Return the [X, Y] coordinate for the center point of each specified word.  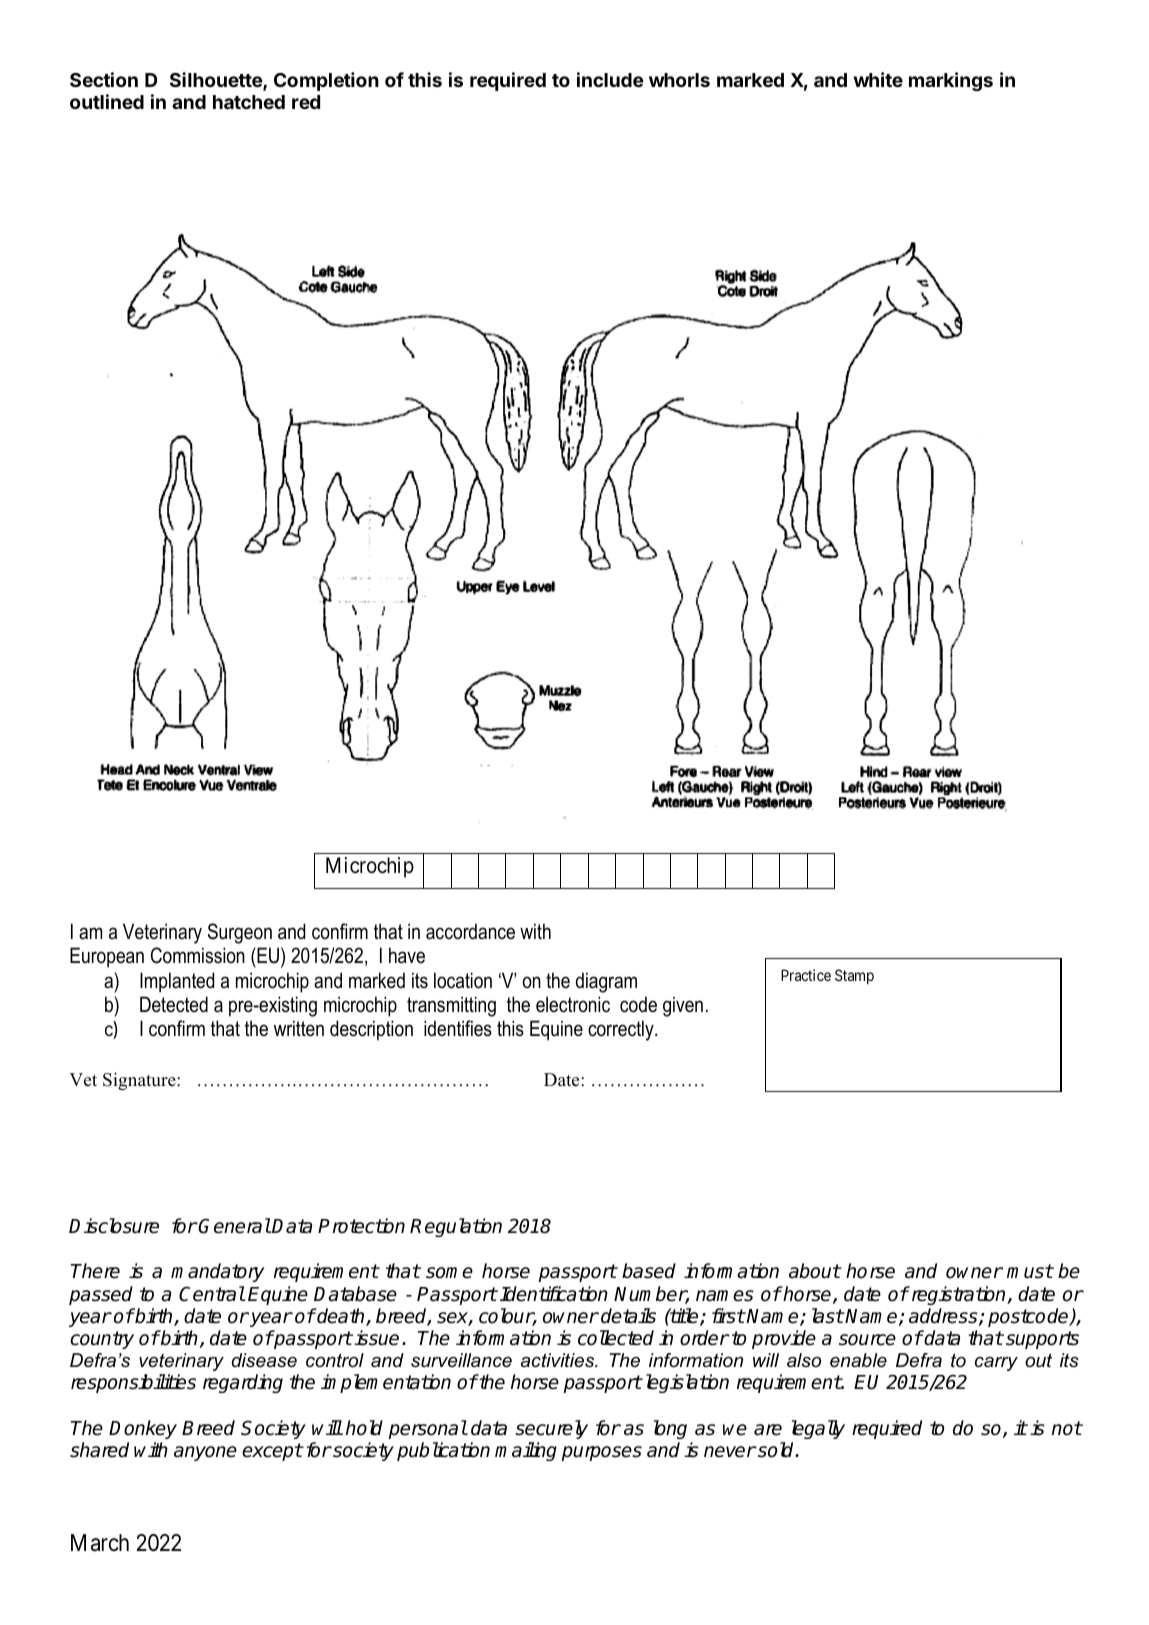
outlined [107, 101]
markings [951, 81]
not [1067, 1428]
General [234, 1226]
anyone [205, 1453]
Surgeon [240, 933]
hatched [249, 102]
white [878, 79]
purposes [602, 1453]
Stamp [854, 976]
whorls [679, 80]
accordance [470, 931]
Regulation [456, 1227]
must [1030, 1271]
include [610, 79]
